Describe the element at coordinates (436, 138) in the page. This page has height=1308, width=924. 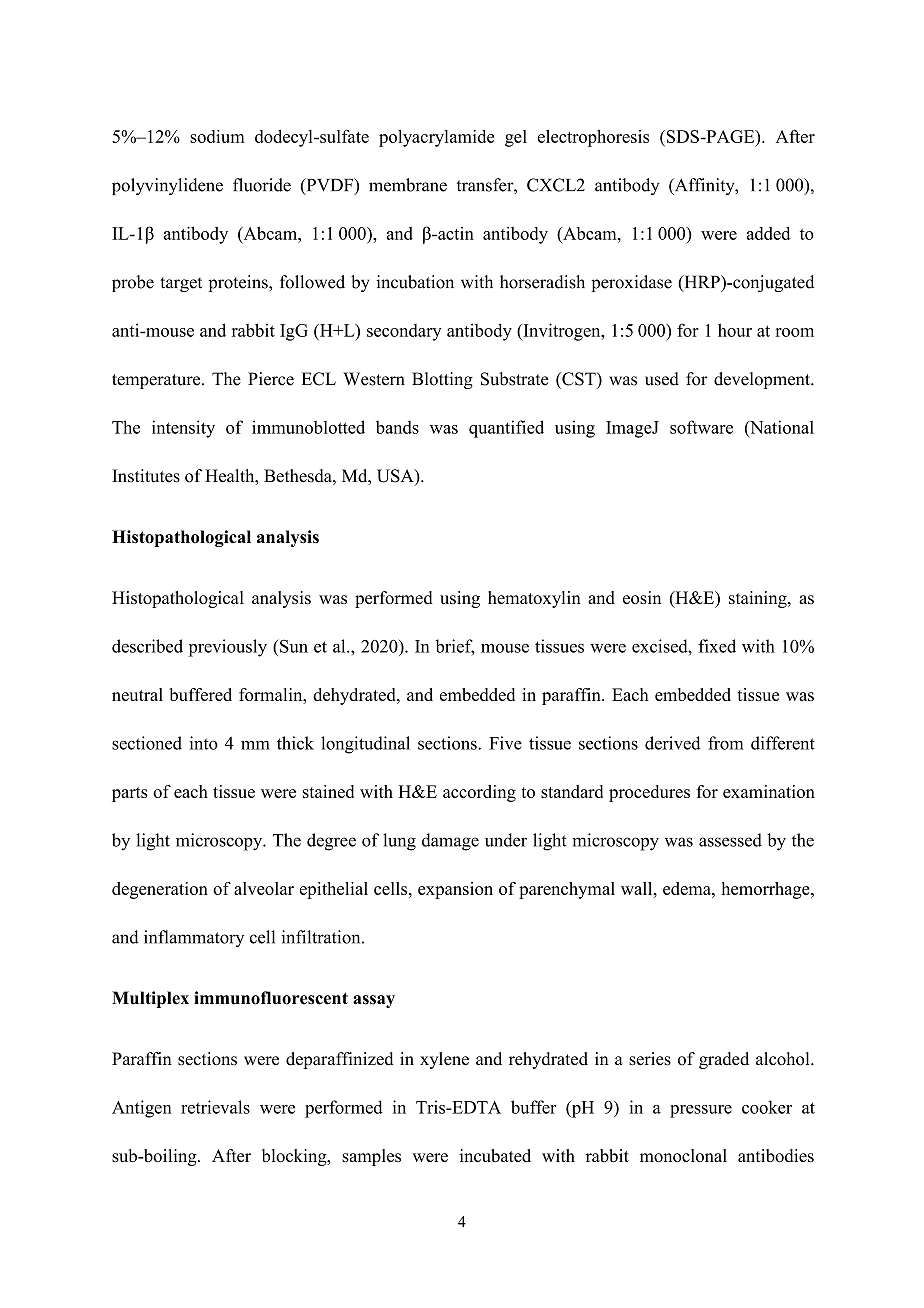
I see `polyacrylamide` at that location.
